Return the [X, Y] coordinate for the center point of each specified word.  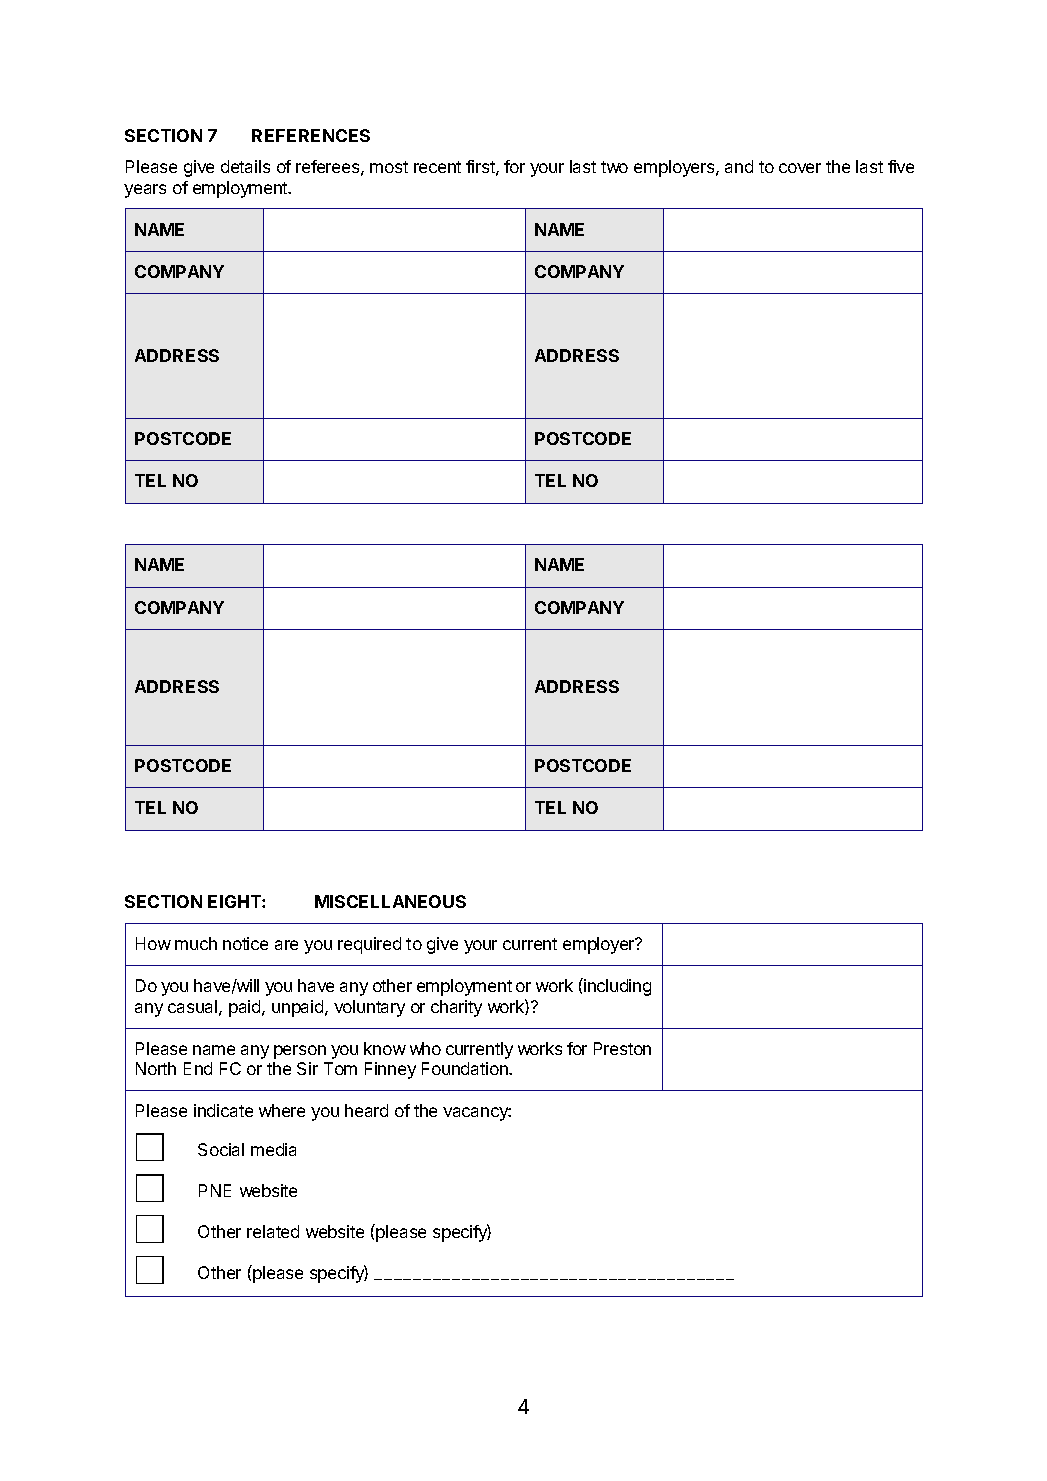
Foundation [466, 1068]
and [739, 166]
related [273, 1231]
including [616, 987]
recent [437, 167]
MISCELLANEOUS [390, 901]
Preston [622, 1048]
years [145, 191]
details [245, 166]
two [614, 167]
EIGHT [235, 901]
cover [800, 168]
